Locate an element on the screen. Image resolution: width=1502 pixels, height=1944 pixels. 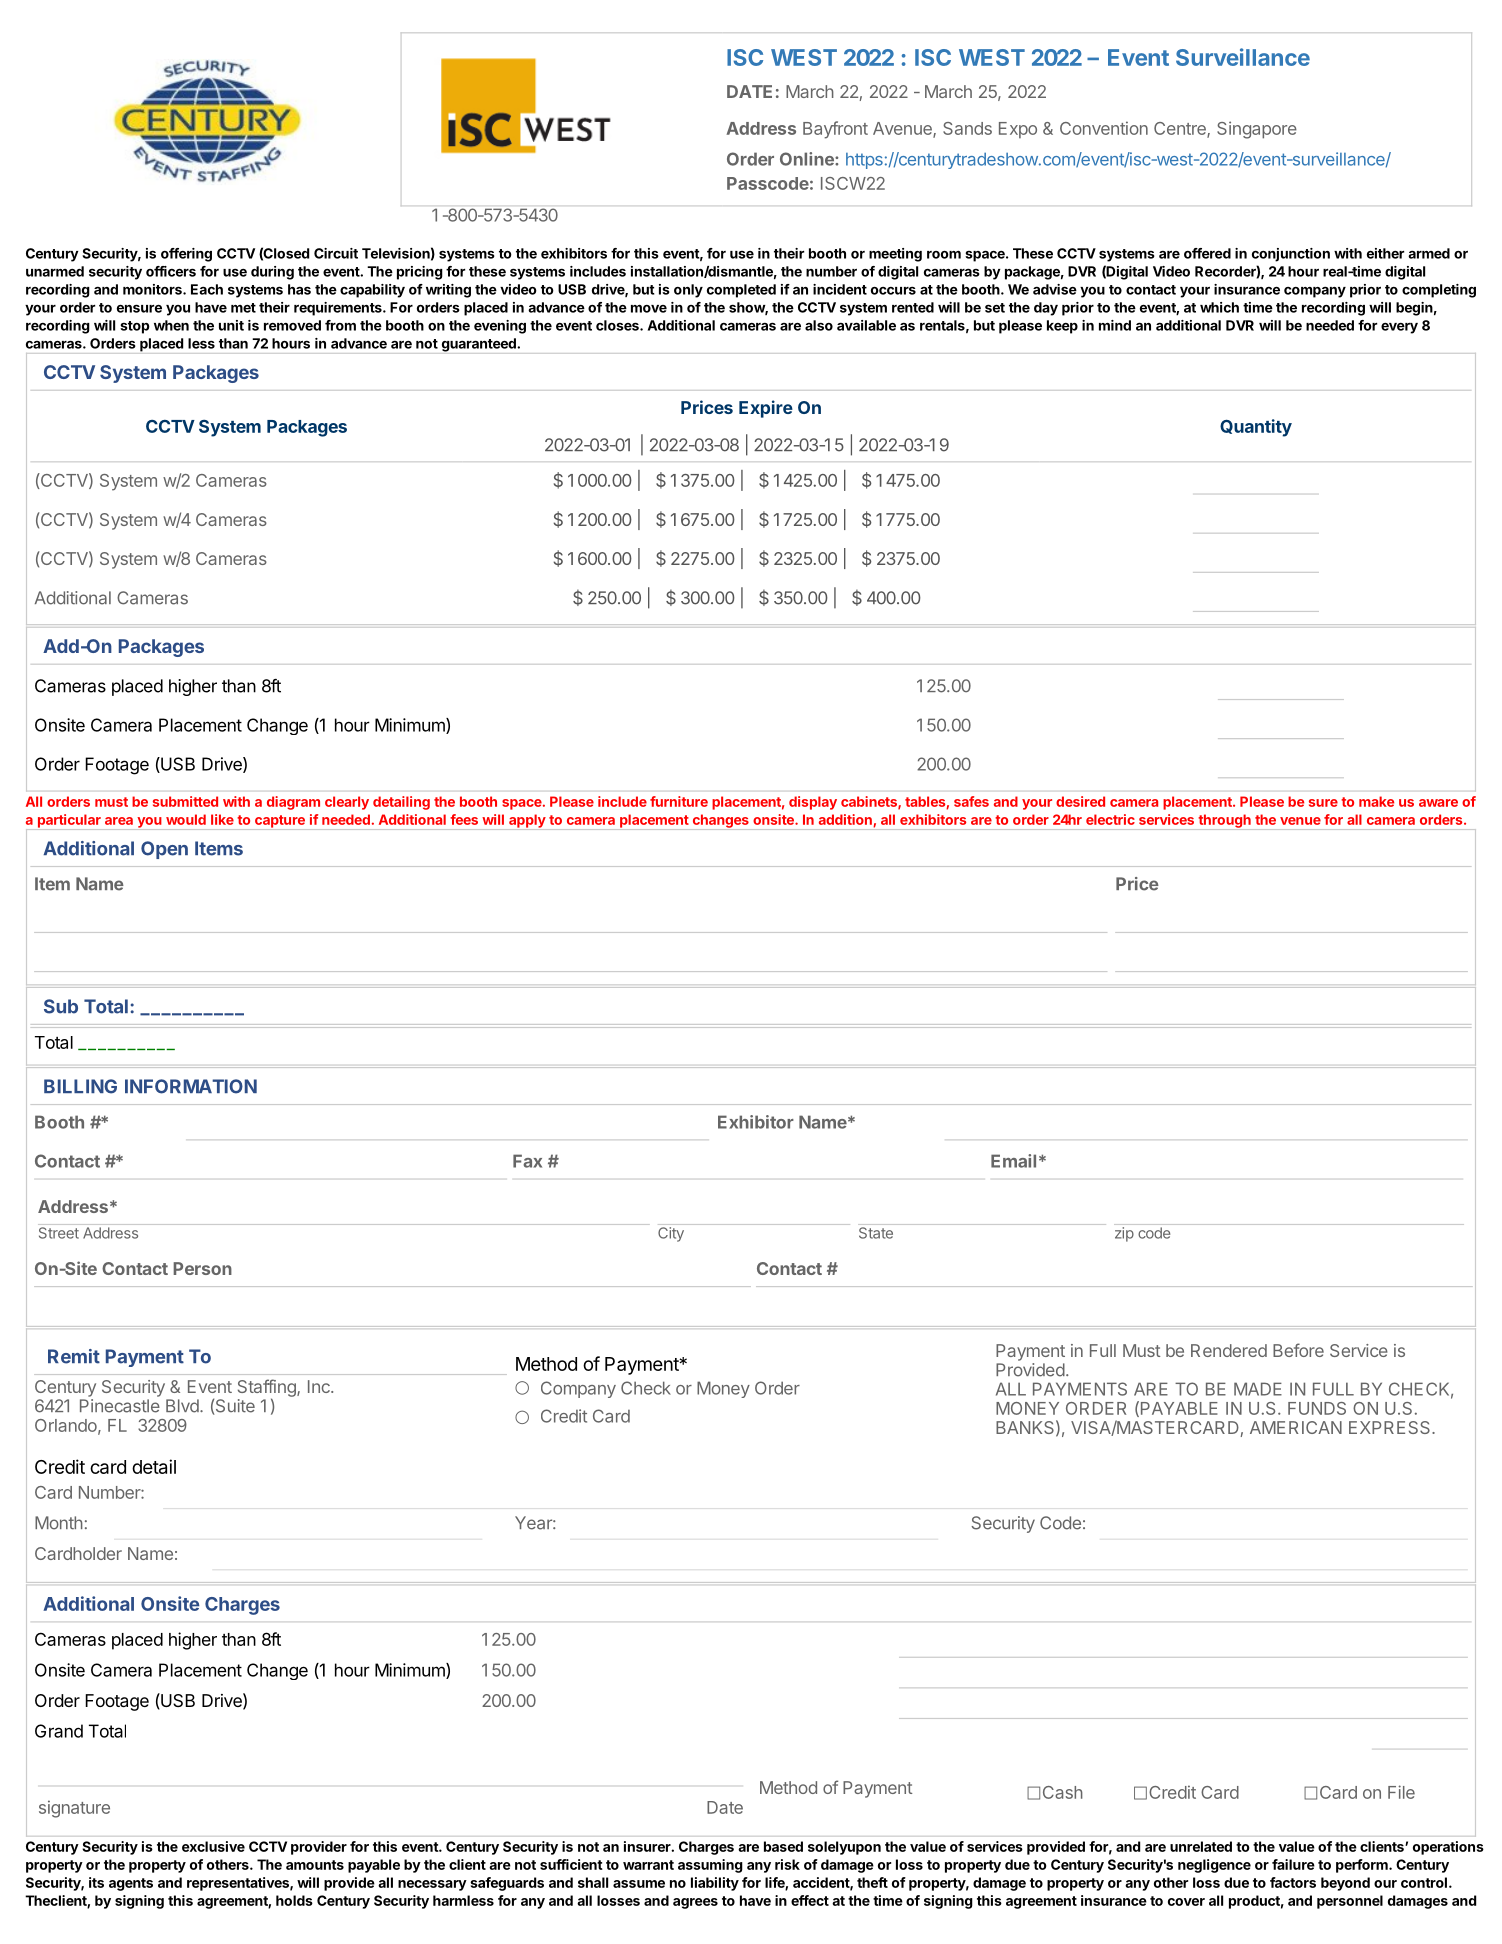
make is located at coordinates (1376, 801).
